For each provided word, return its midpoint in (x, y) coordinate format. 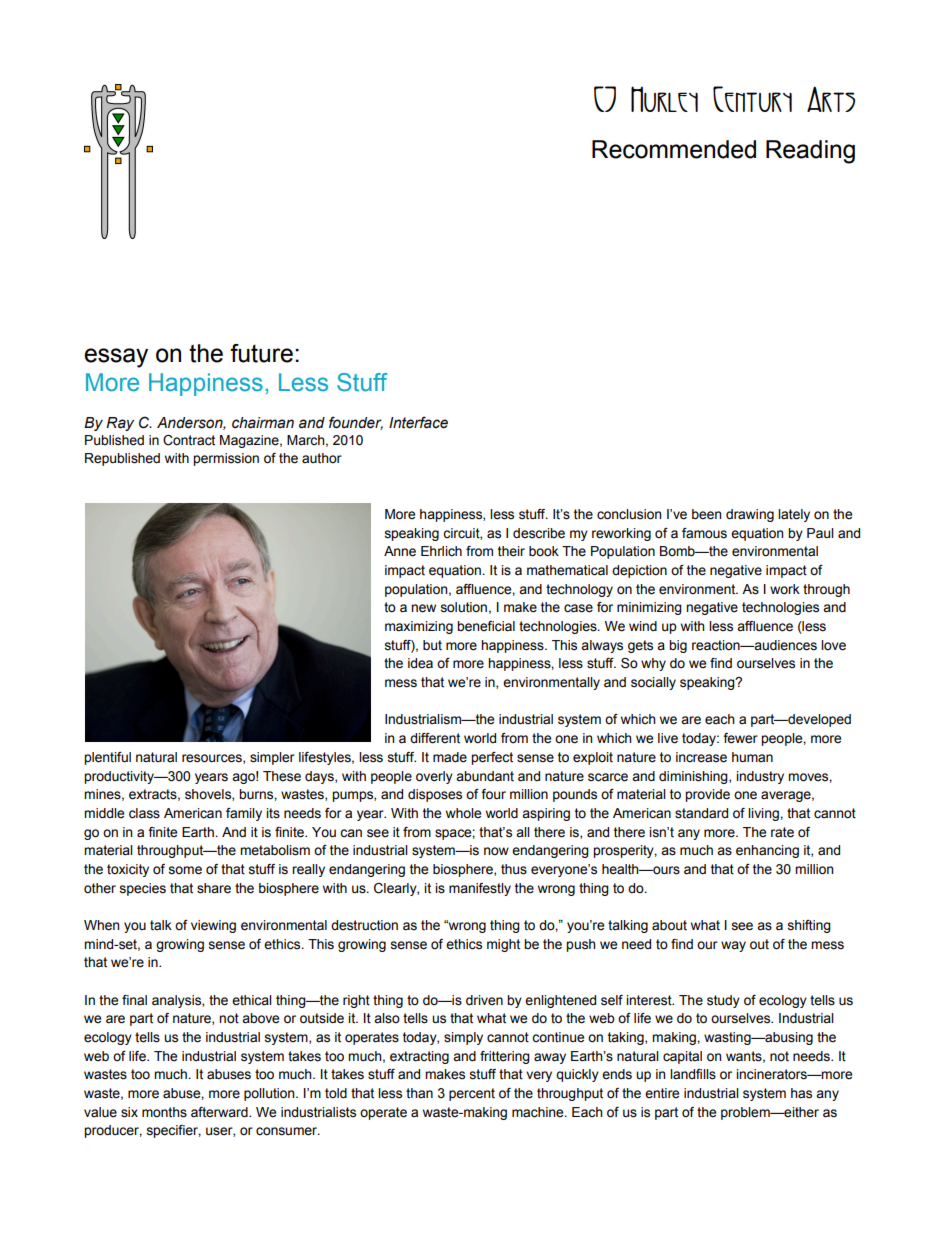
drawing (750, 515)
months (164, 1112)
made (450, 757)
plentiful (107, 758)
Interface (418, 422)
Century (752, 99)
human (752, 757)
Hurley (664, 99)
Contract (189, 440)
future (261, 353)
